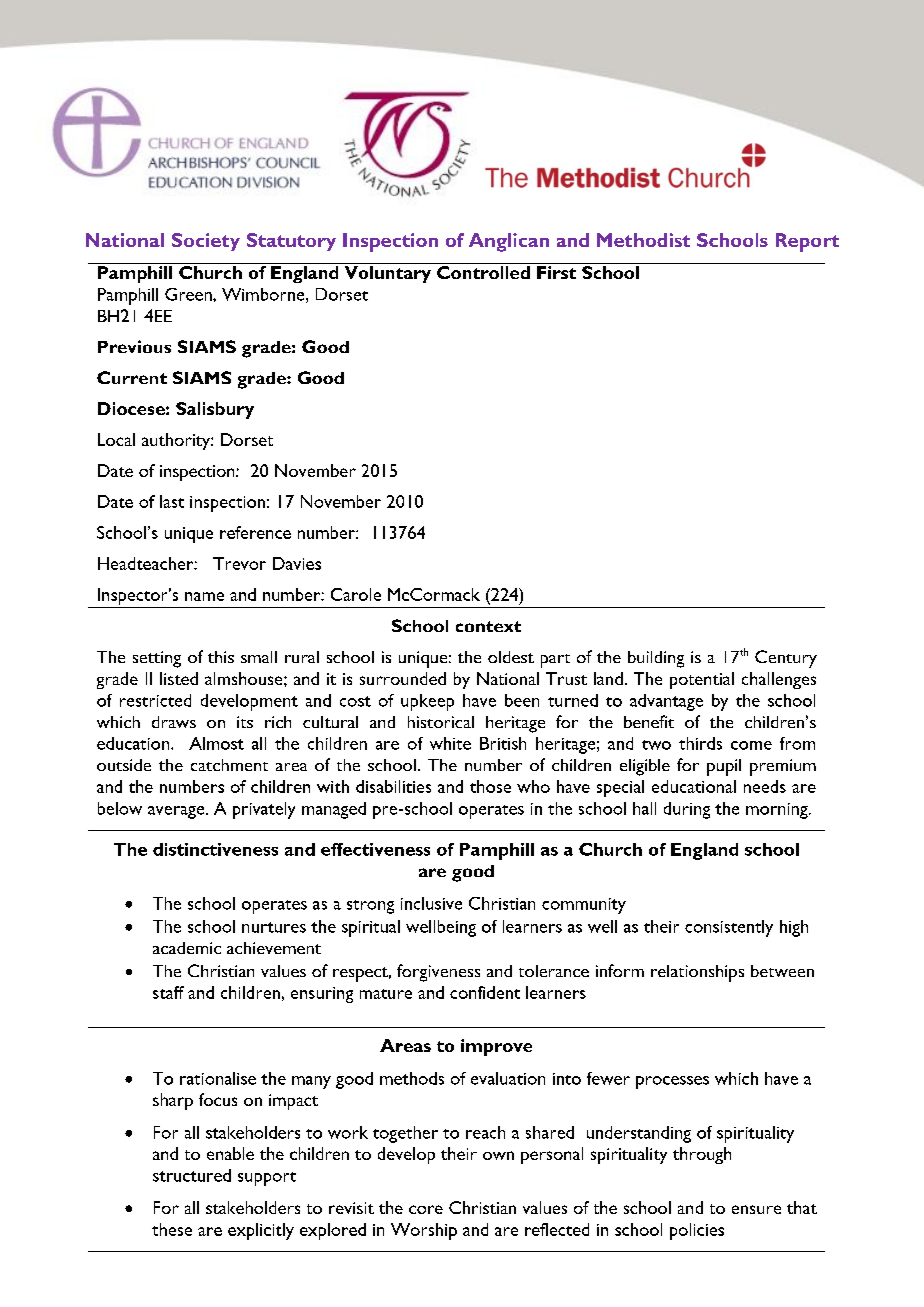  I want to click on Carole, so click(356, 594).
